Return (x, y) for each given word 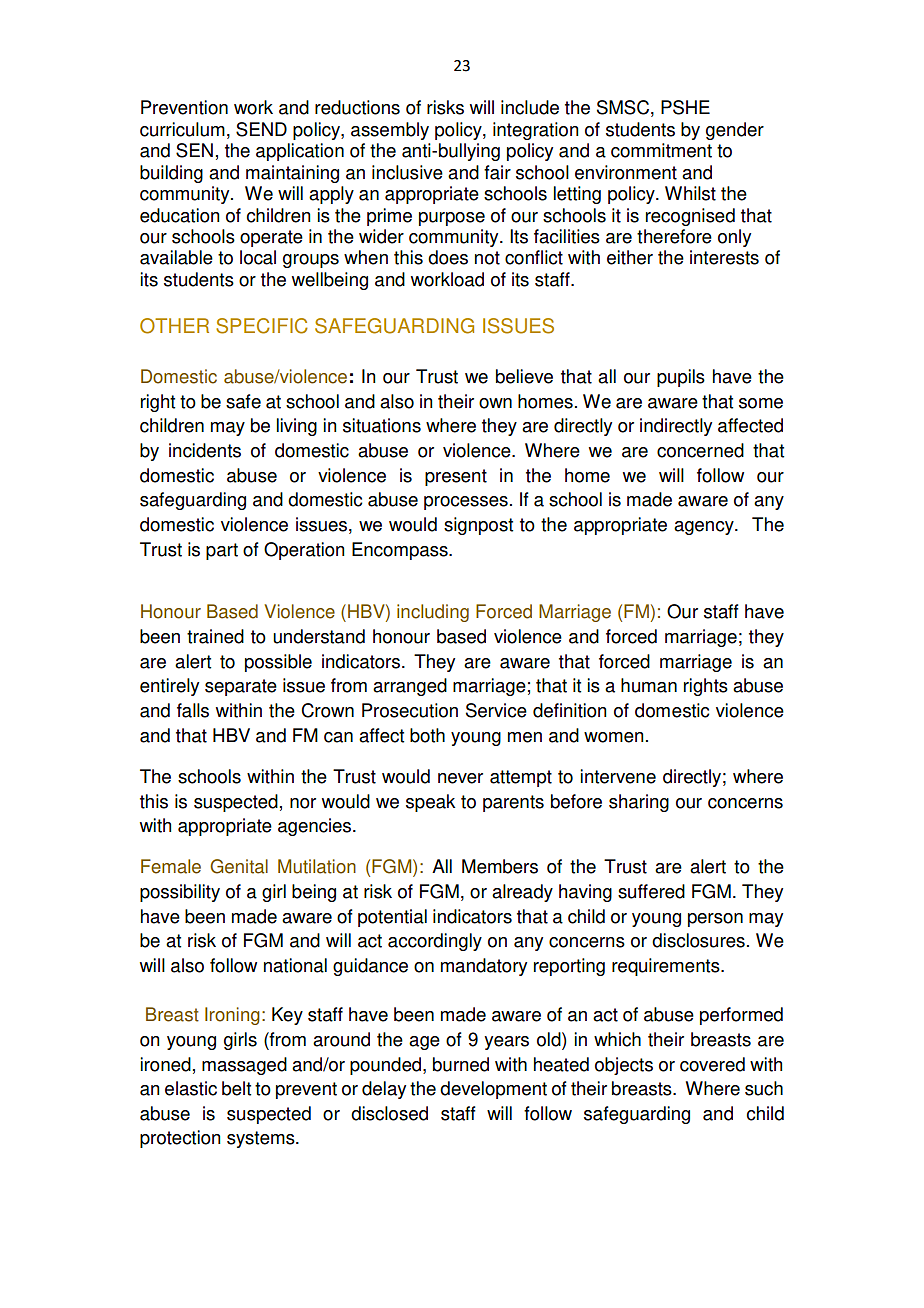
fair (497, 172)
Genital (239, 866)
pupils (681, 378)
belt (236, 1088)
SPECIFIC (262, 326)
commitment (661, 150)
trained (215, 636)
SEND (261, 129)
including (433, 613)
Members (500, 866)
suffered (651, 891)
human (649, 685)
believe (524, 376)
